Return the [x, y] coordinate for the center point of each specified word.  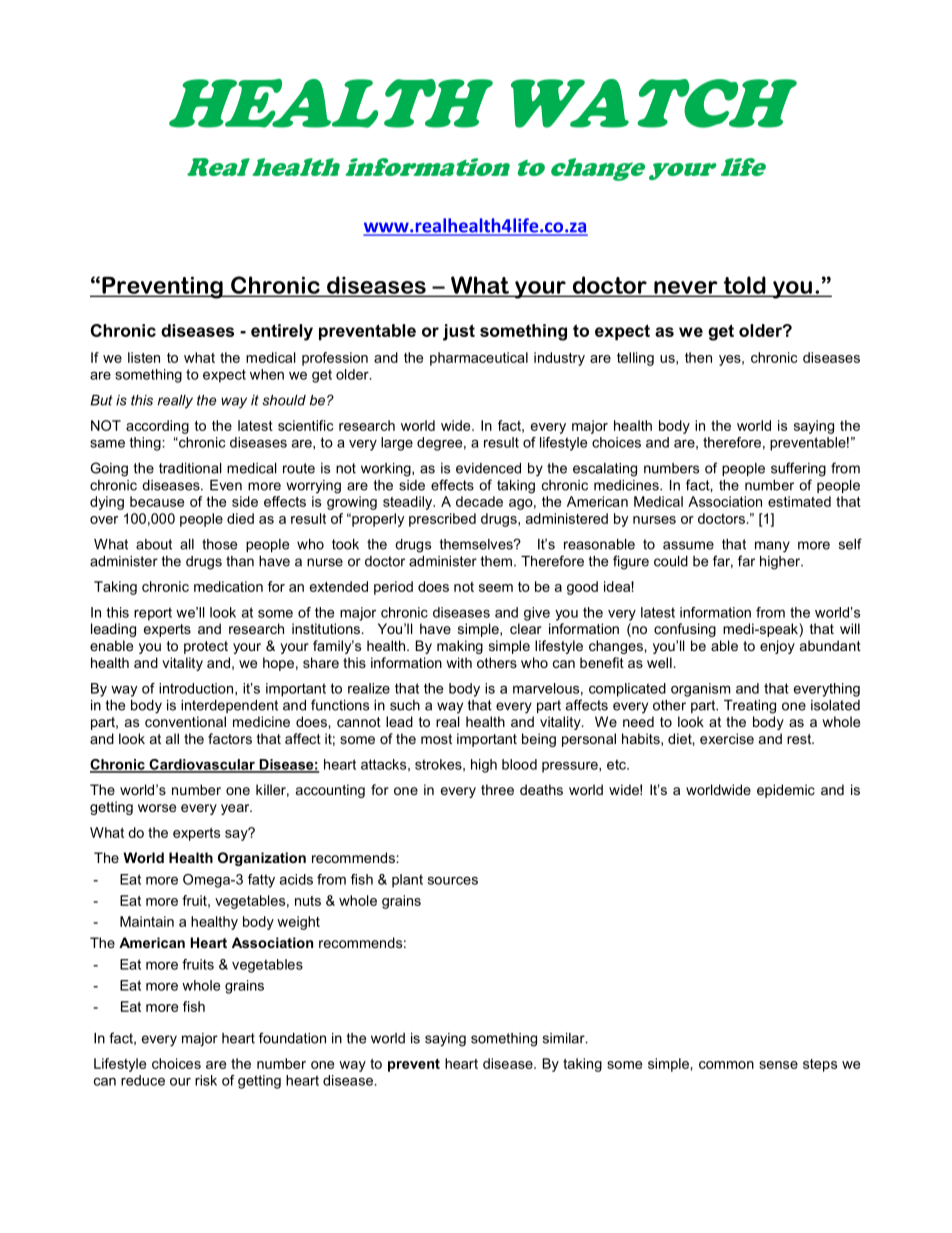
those [219, 544]
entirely [282, 332]
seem [496, 588]
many [772, 547]
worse [157, 808]
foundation [292, 1038]
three [497, 789]
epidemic [786, 791]
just [459, 332]
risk [206, 1080]
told [744, 286]
